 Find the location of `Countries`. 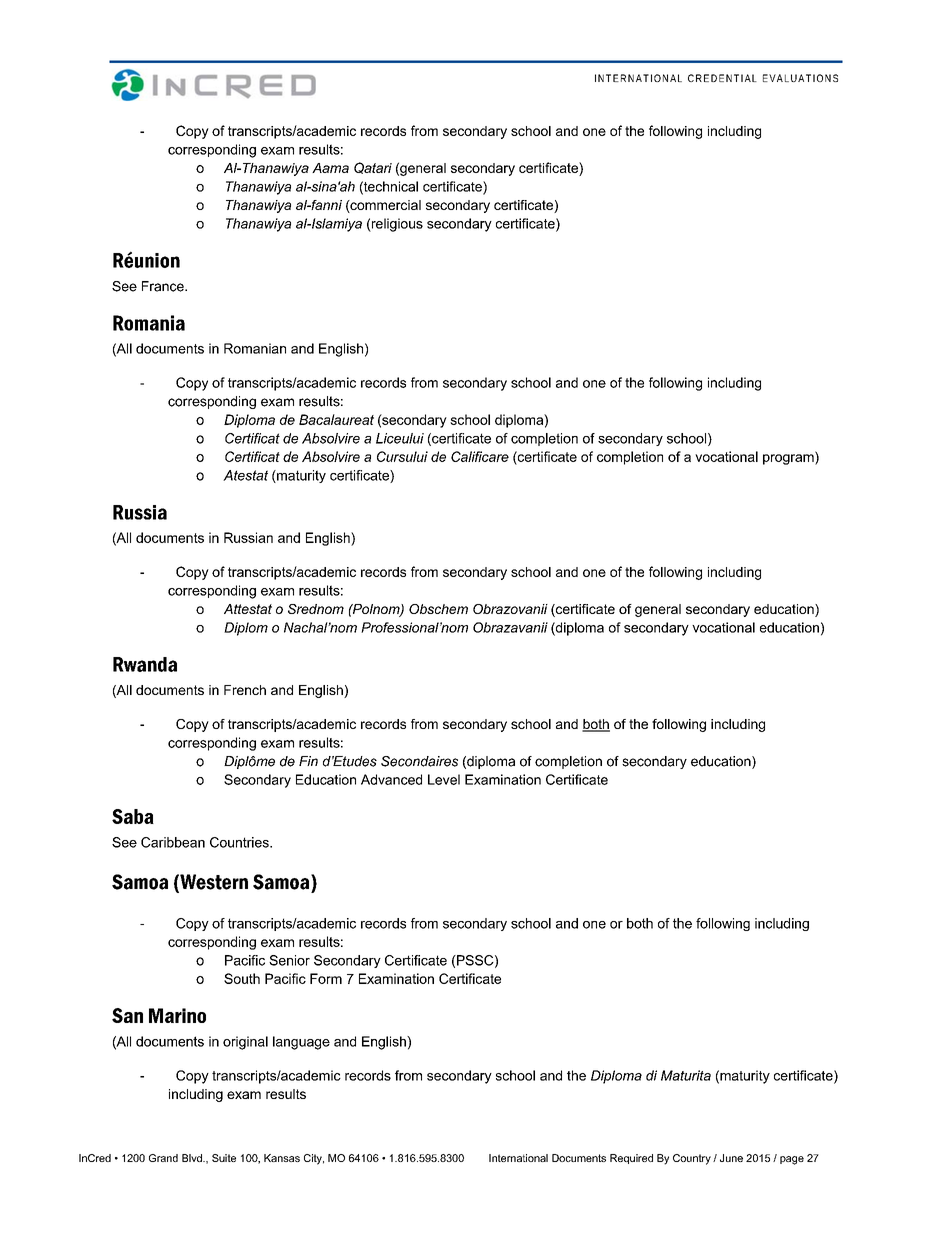

Countries is located at coordinates (240, 842).
